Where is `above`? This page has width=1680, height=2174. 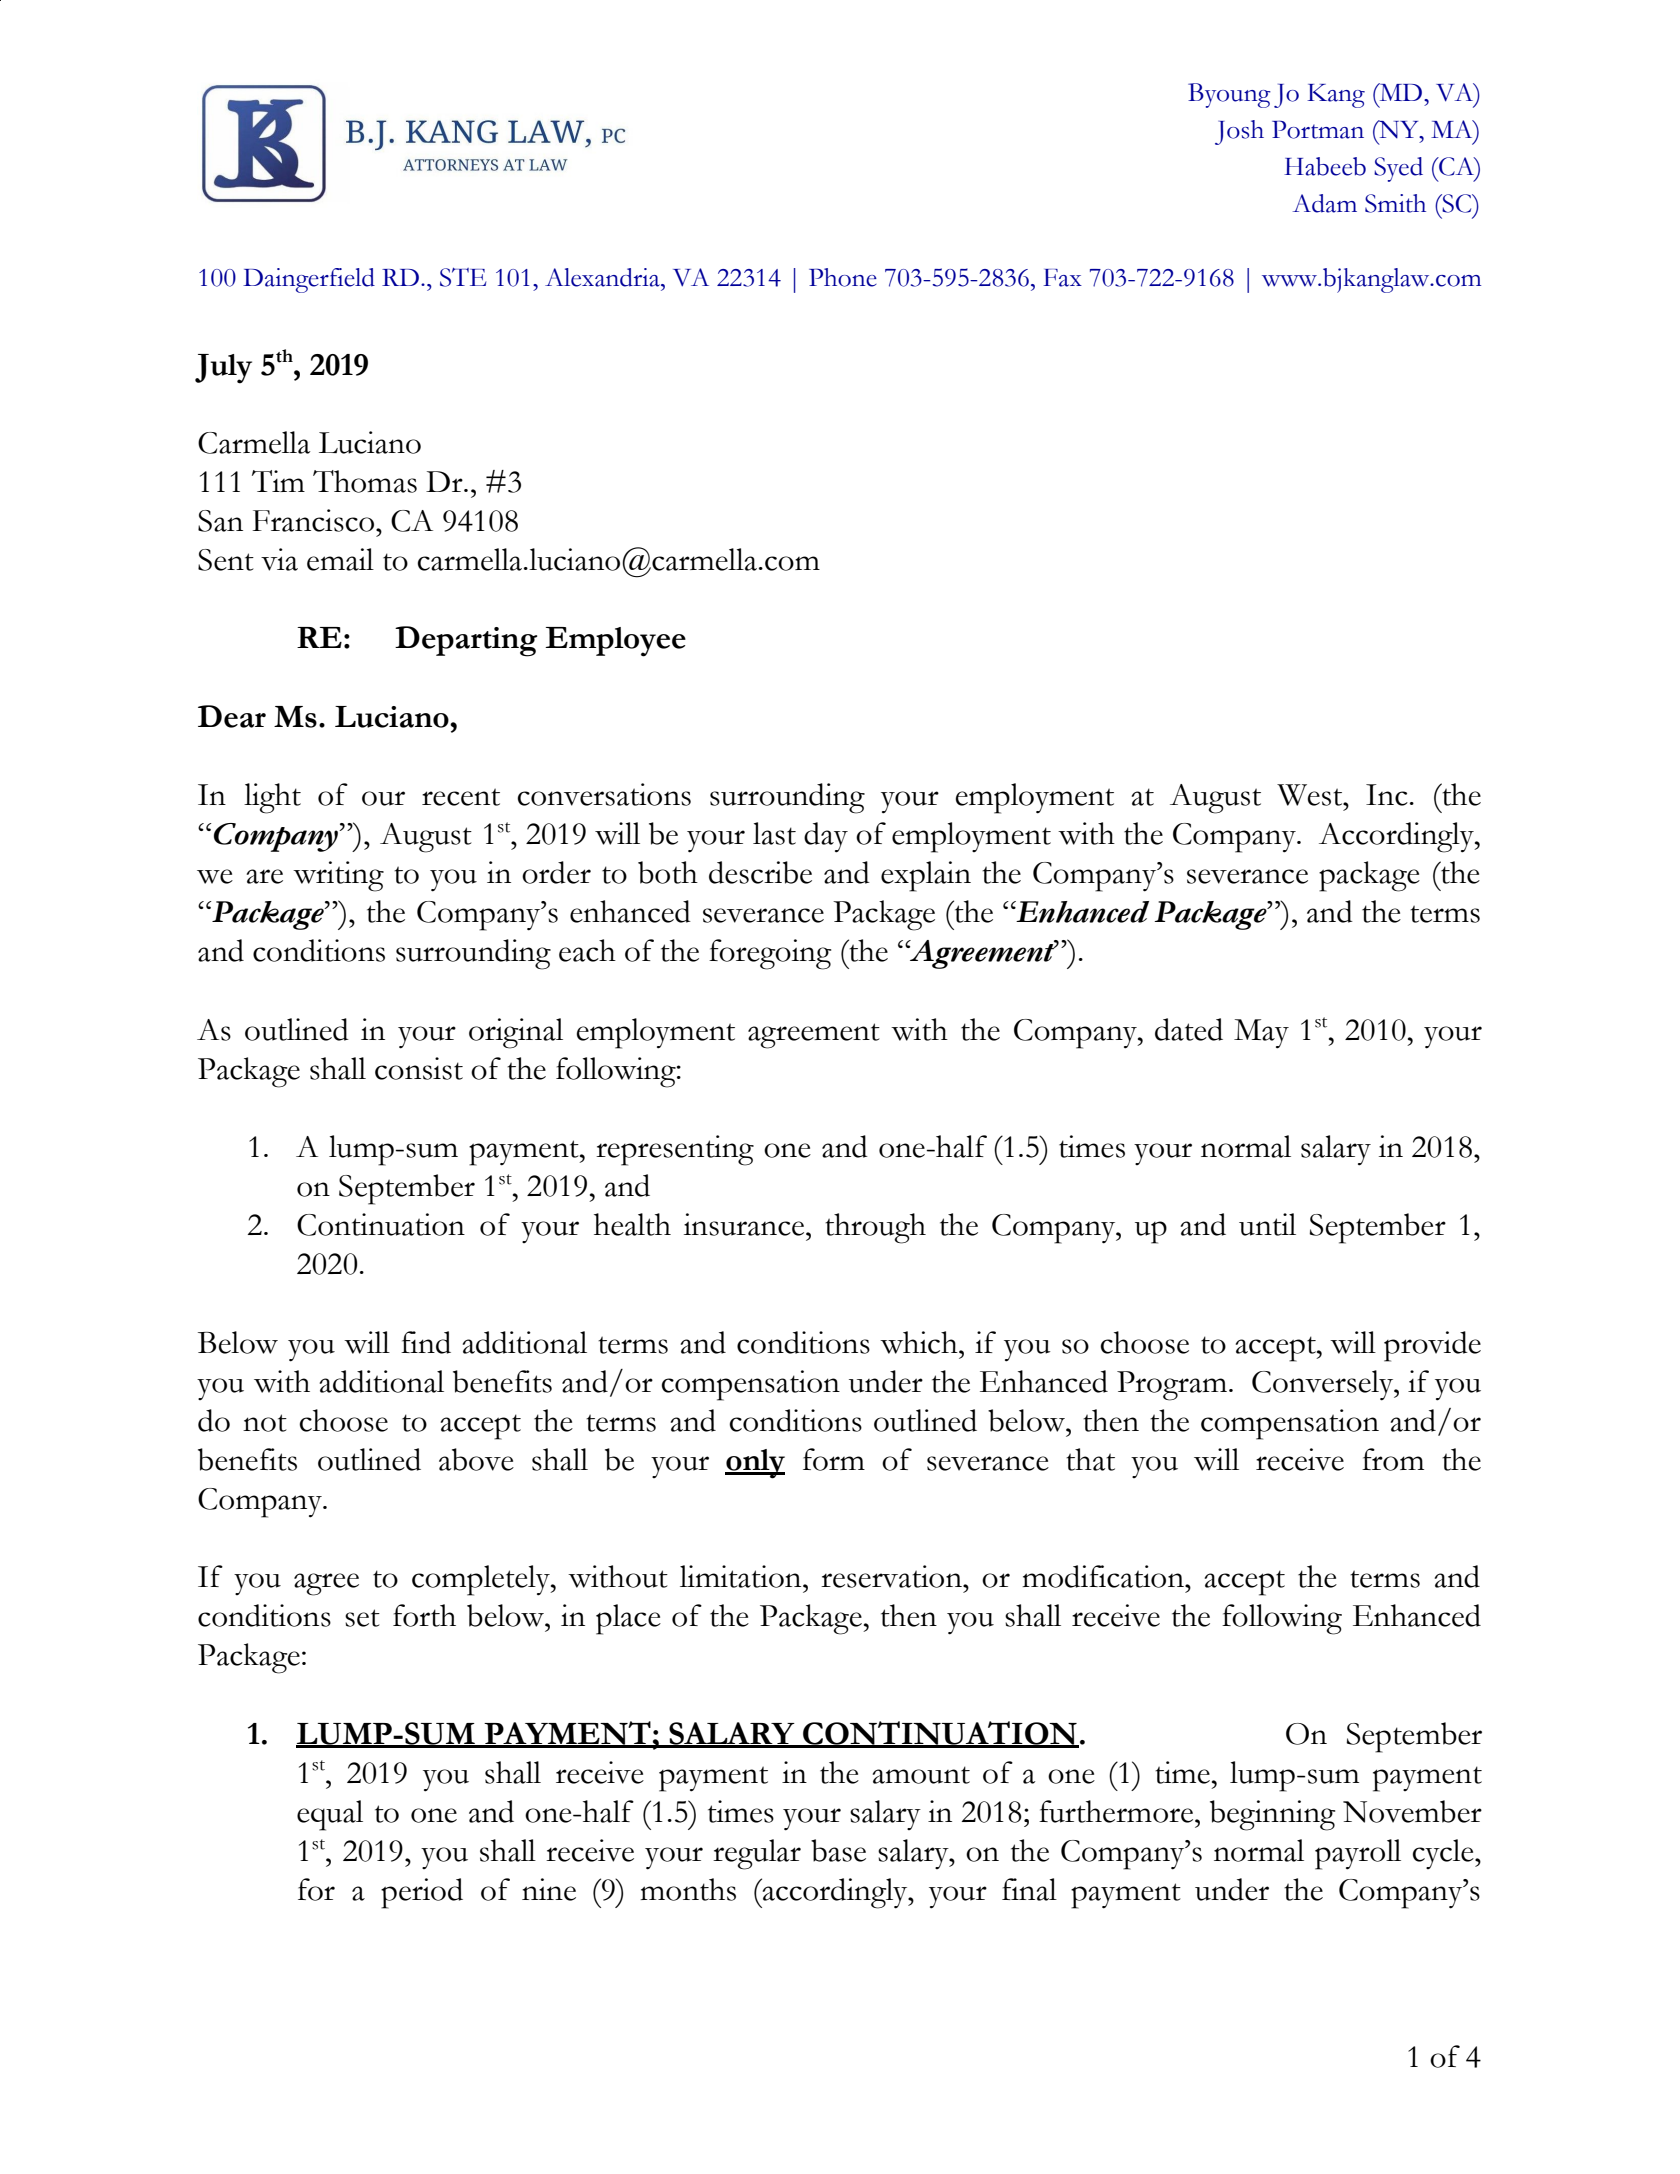
above is located at coordinates (476, 1459).
